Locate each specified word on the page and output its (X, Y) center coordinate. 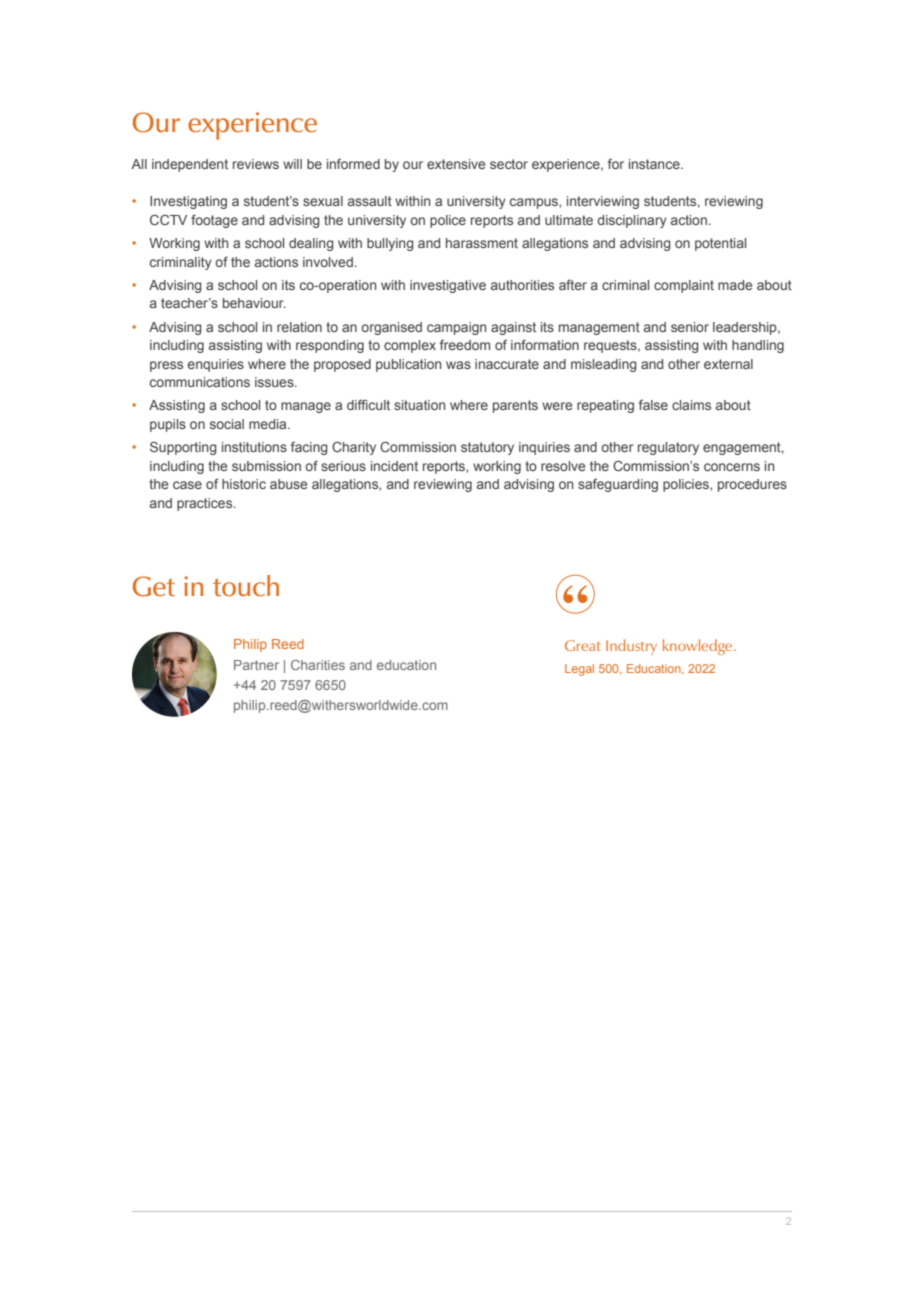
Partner (256, 665)
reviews (256, 164)
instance (655, 164)
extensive (456, 164)
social (227, 424)
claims (691, 405)
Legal (579, 670)
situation (419, 405)
